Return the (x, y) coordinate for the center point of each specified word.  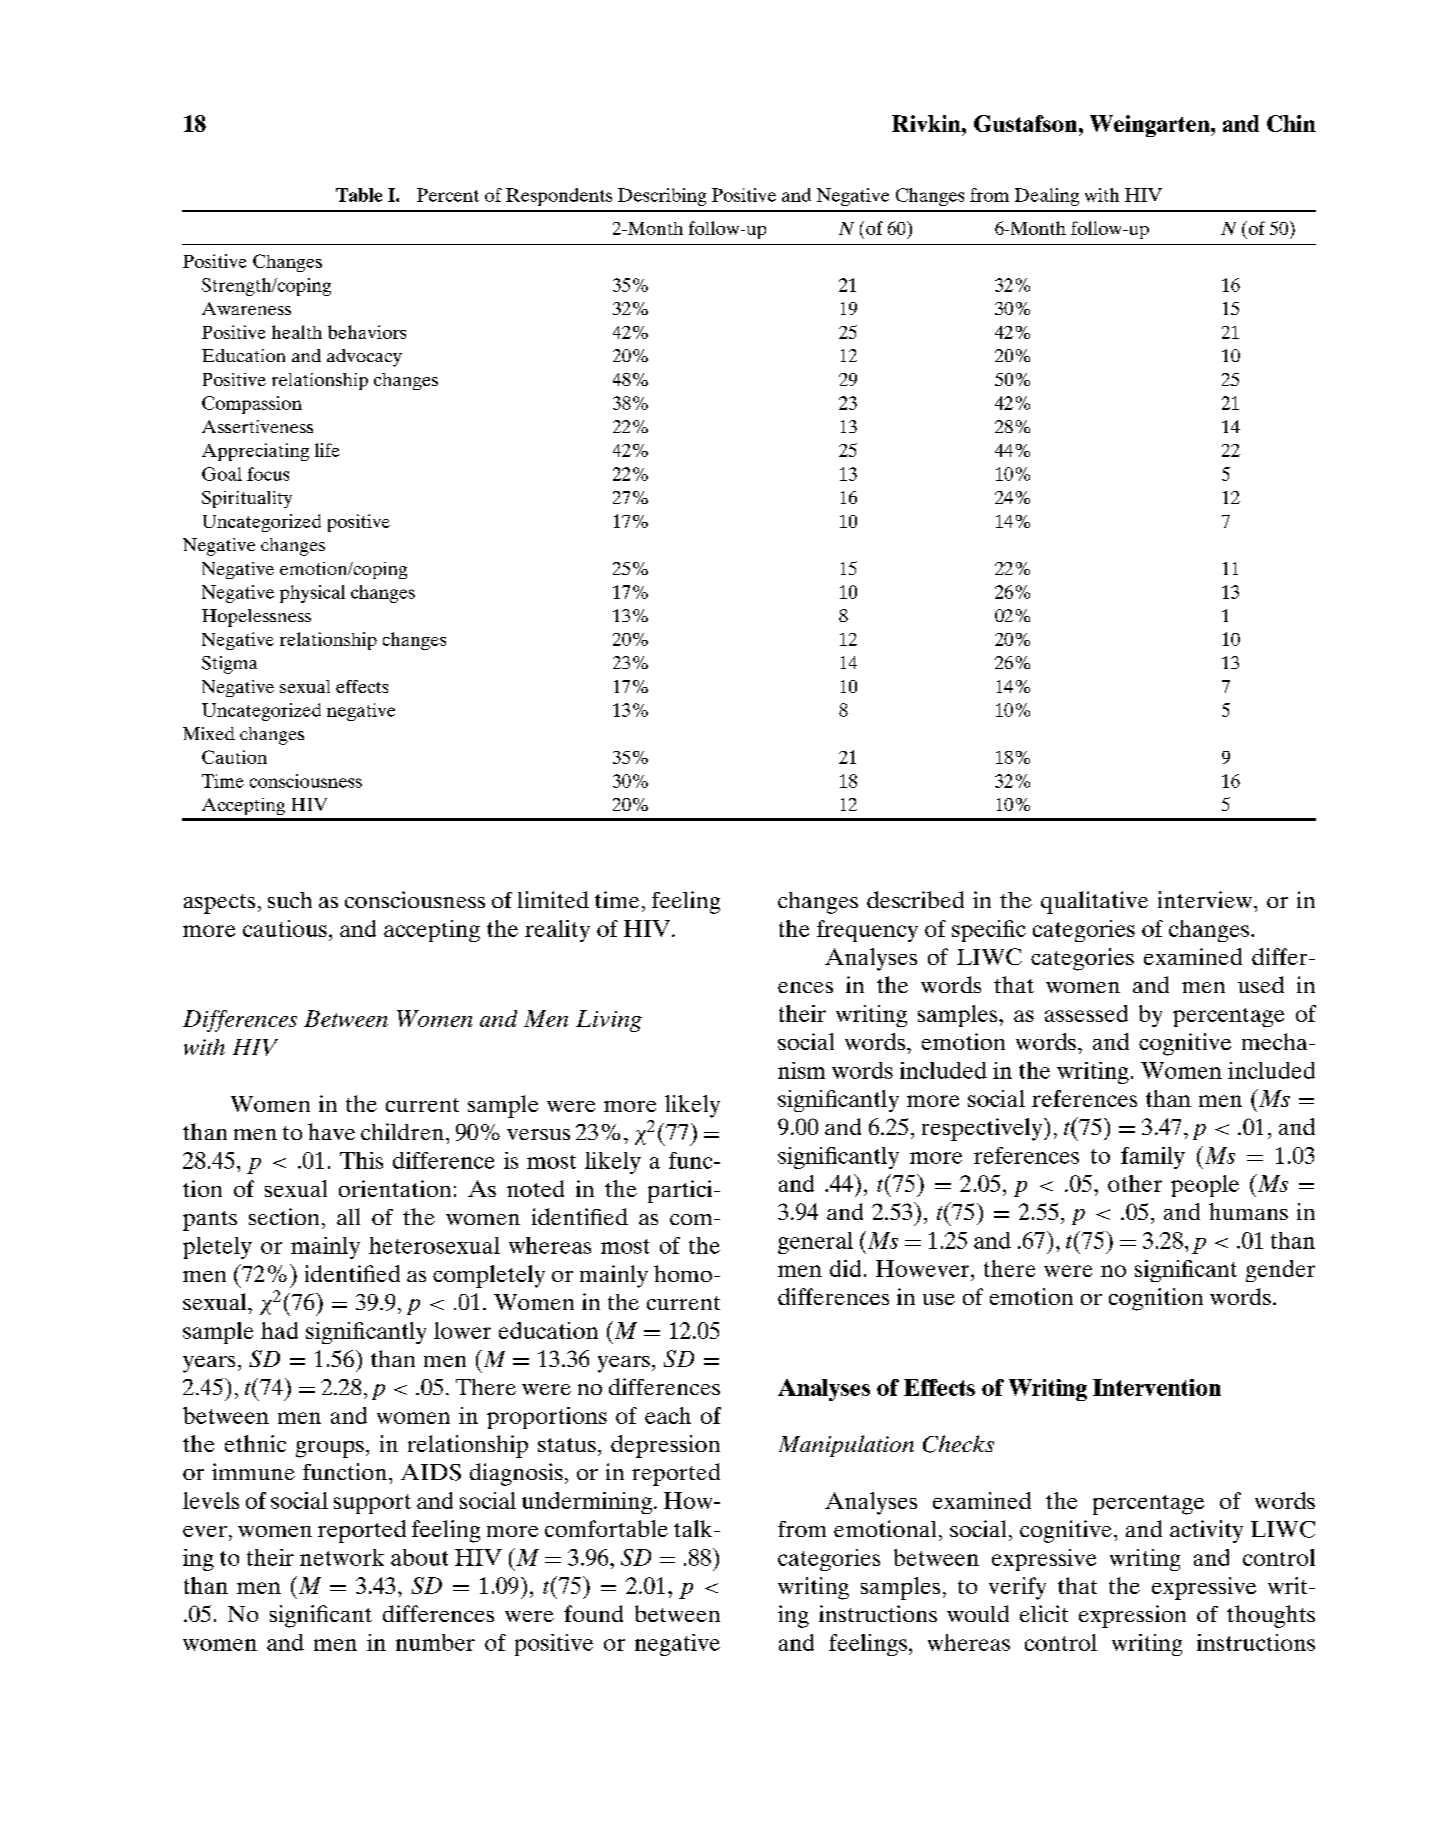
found (593, 1613)
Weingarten (1151, 126)
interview (1206, 899)
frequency (867, 931)
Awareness (246, 308)
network (342, 1557)
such (290, 900)
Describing (662, 197)
